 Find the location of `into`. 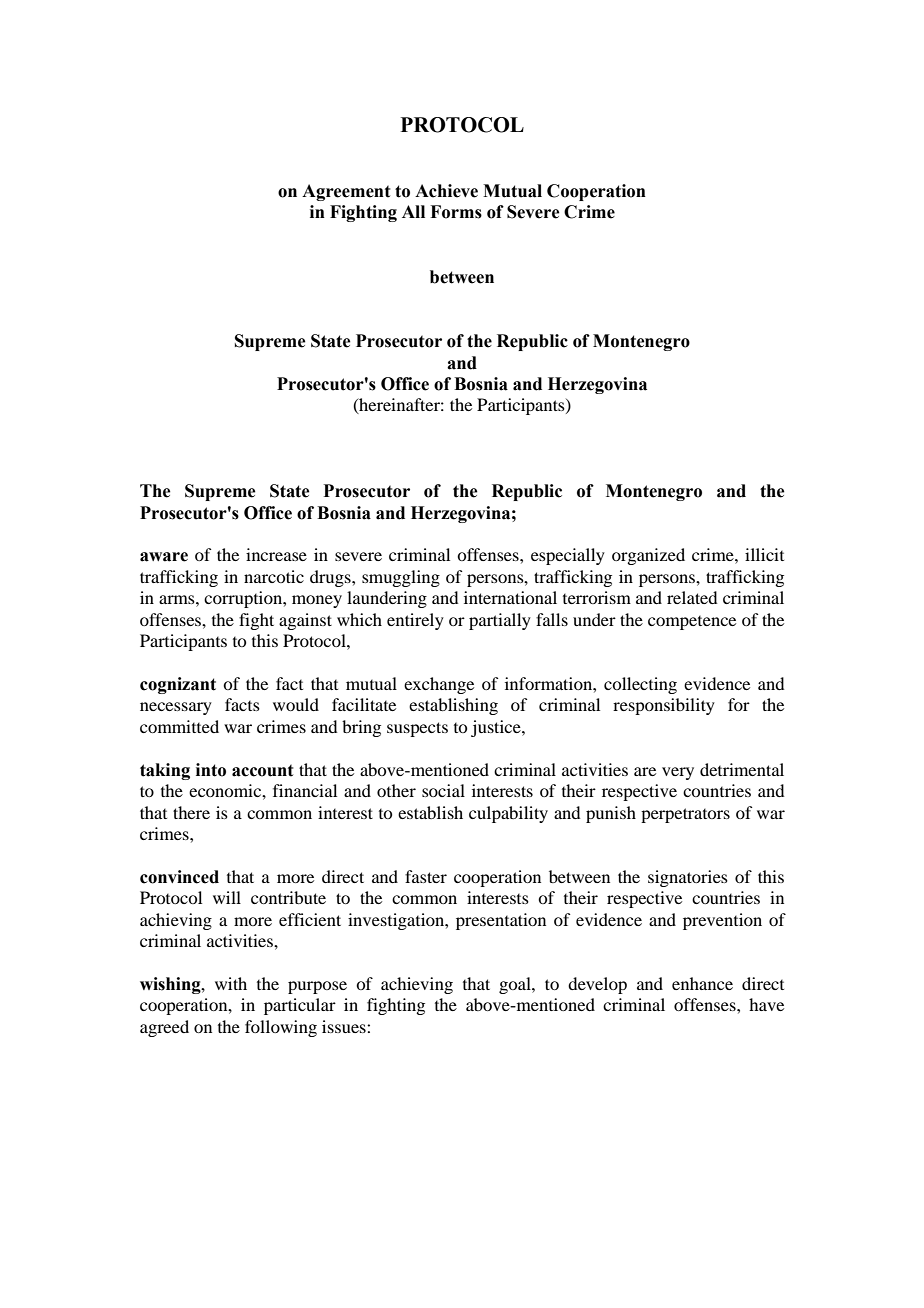

into is located at coordinates (211, 770).
